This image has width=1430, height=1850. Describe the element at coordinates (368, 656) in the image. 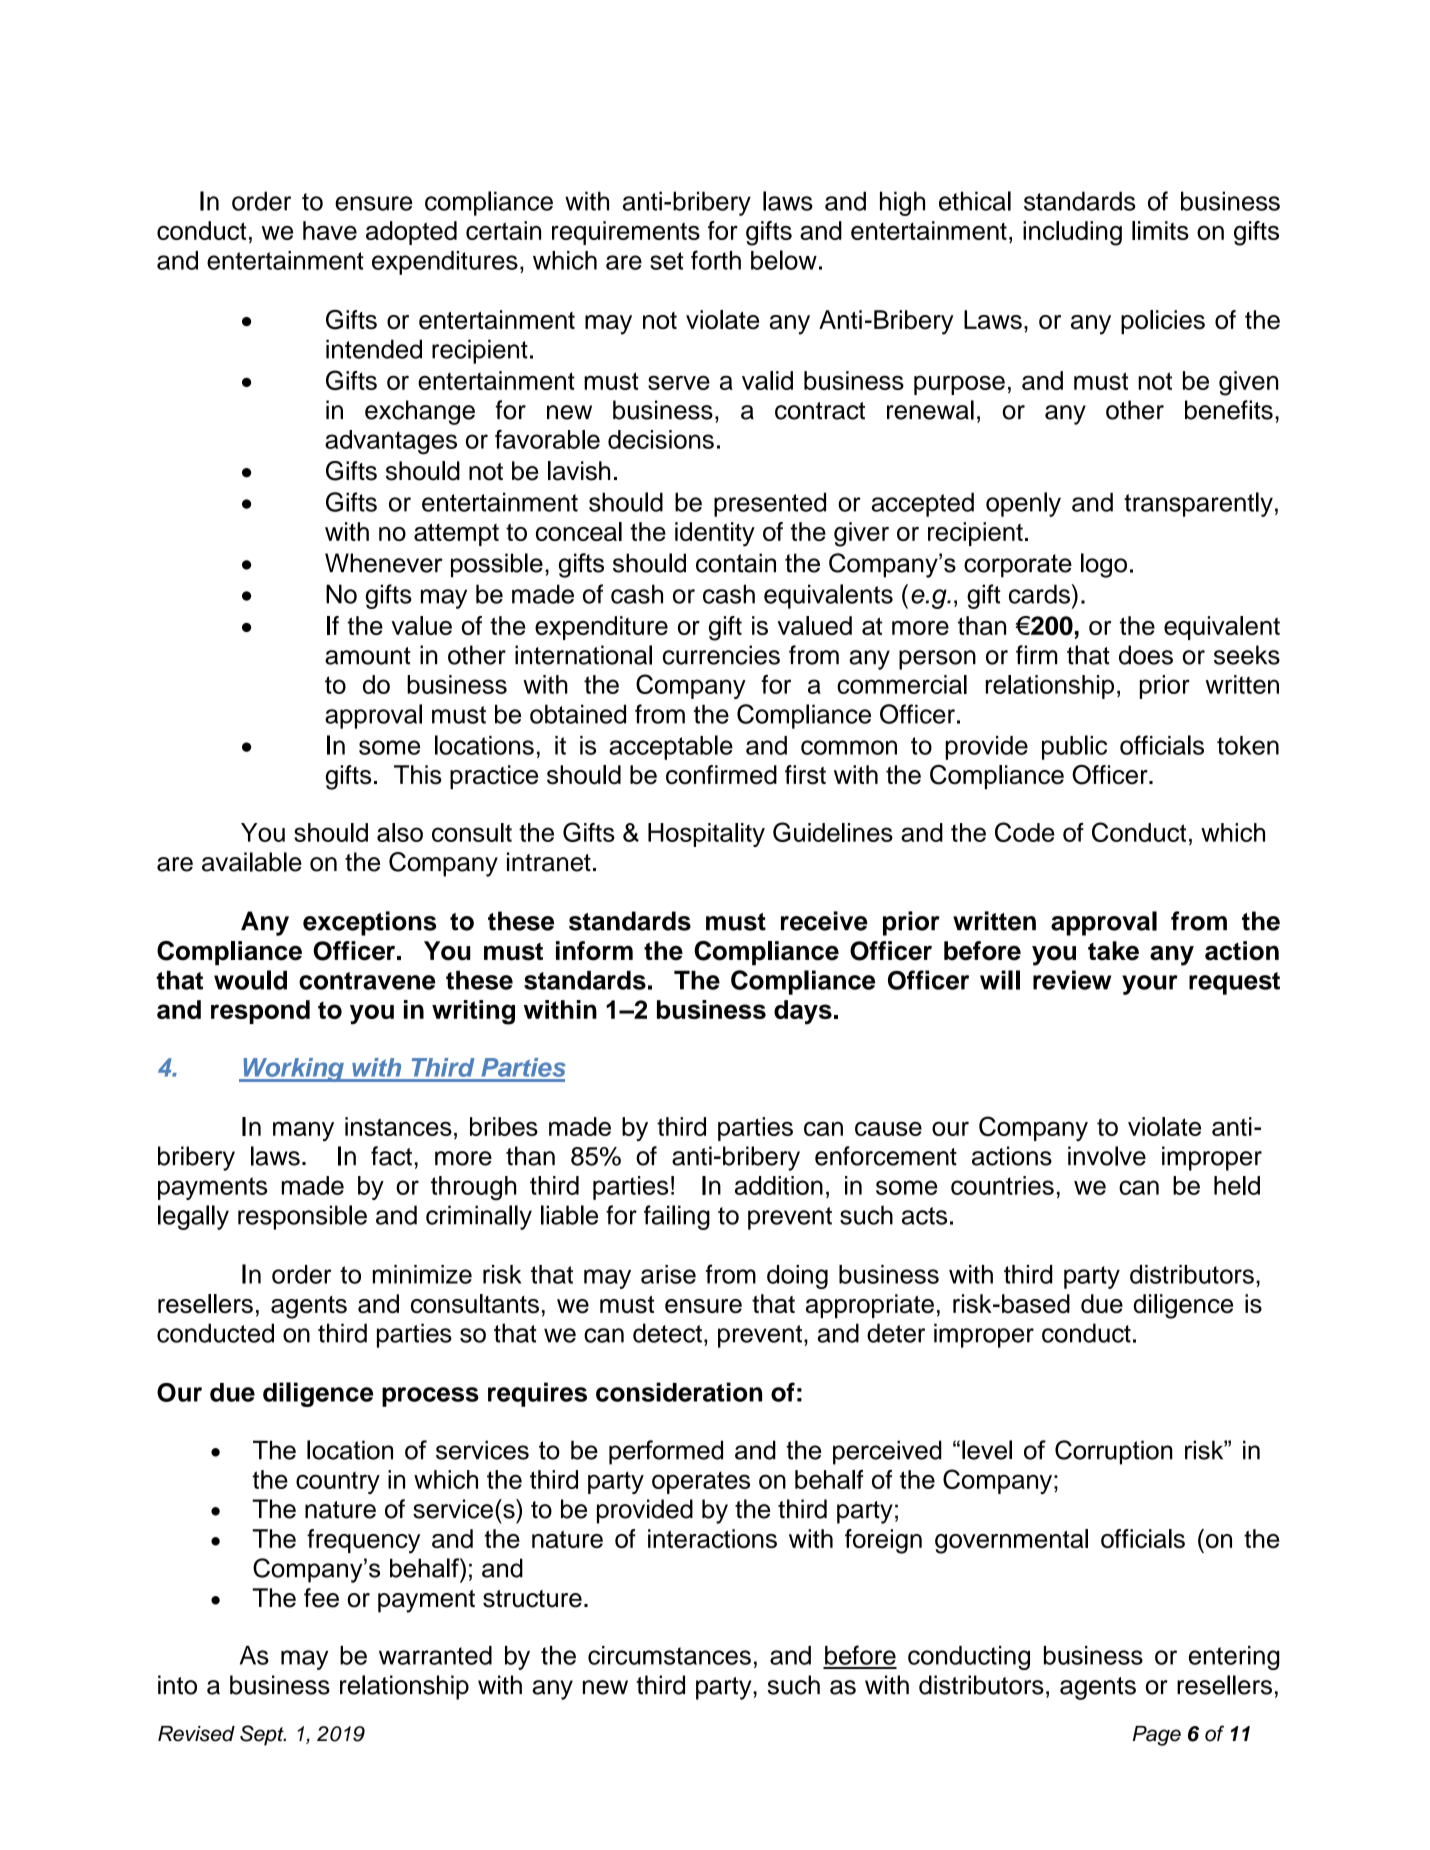

I see `amount` at that location.
